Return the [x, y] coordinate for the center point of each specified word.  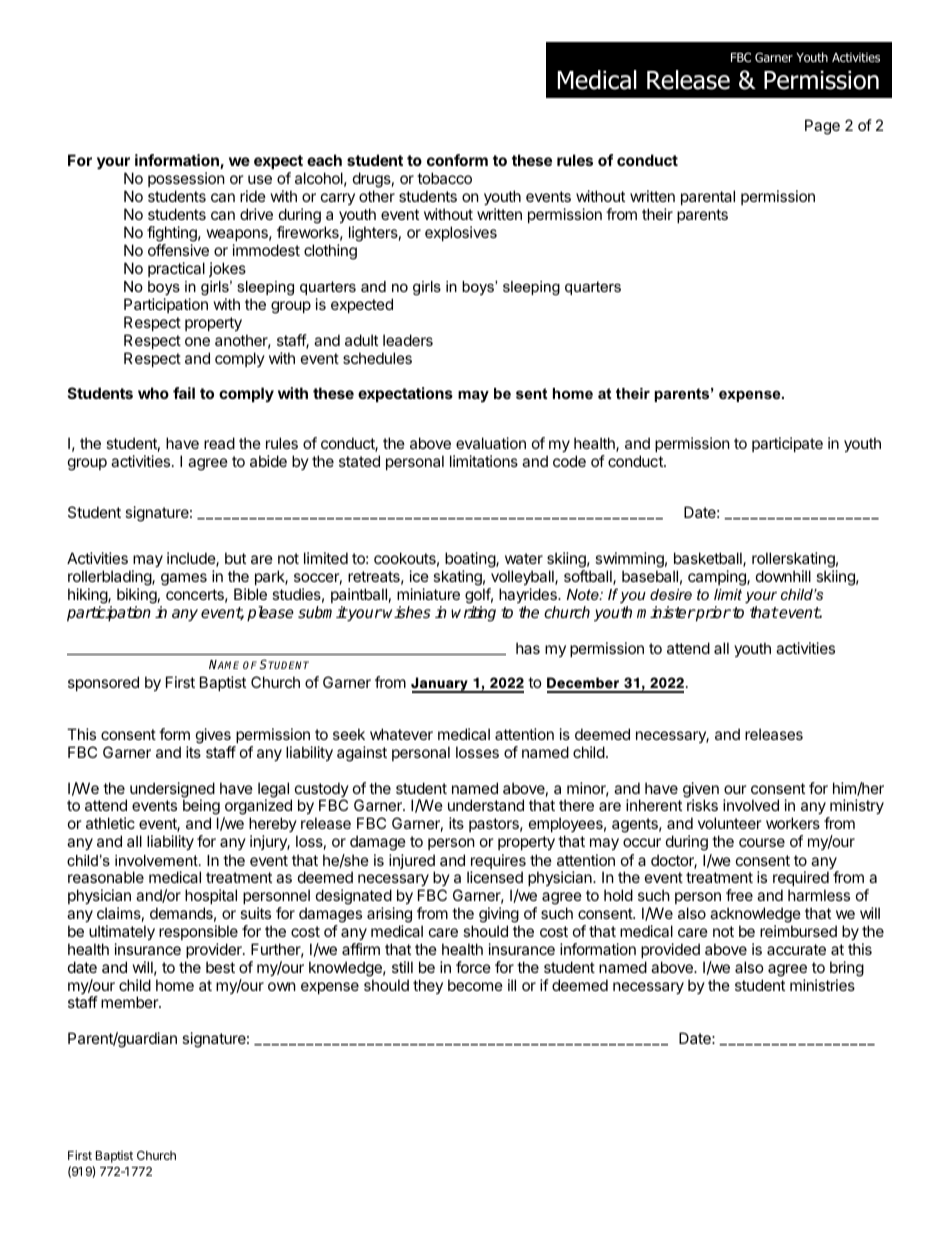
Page [822, 127]
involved [751, 805]
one [197, 341]
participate [787, 444]
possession [186, 181]
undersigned [172, 791]
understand [486, 805]
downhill [783, 576]
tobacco [444, 178]
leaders [408, 340]
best [220, 967]
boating [471, 561]
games [184, 579]
